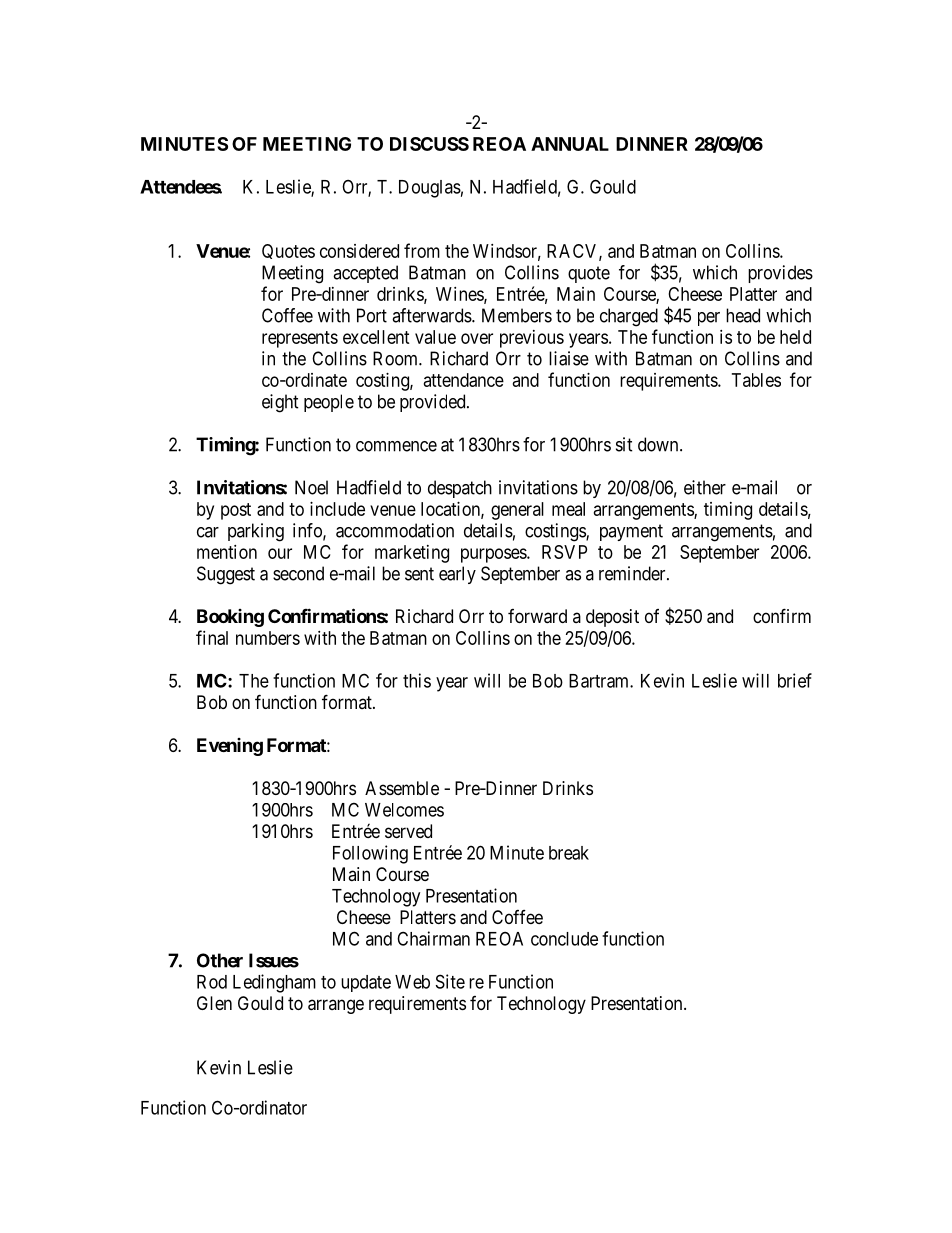 The height and width of the screenshot is (1233, 952). Describe the element at coordinates (780, 274) in the screenshot. I see `provides` at that location.
